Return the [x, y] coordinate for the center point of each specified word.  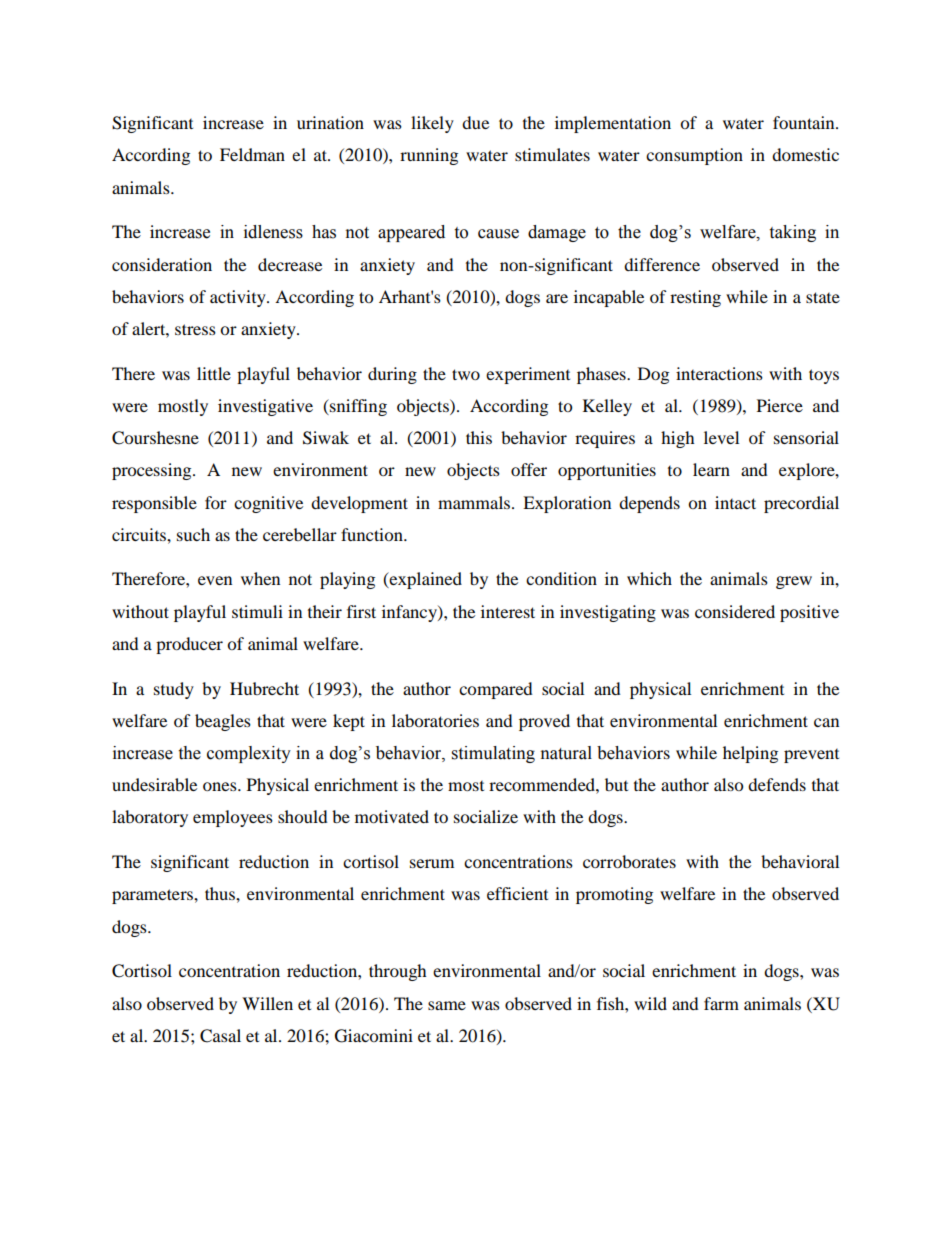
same [447, 1005]
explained [425, 580]
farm [721, 1003]
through [398, 972]
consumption [694, 156]
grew [794, 582]
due [475, 122]
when [260, 578]
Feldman [252, 154]
